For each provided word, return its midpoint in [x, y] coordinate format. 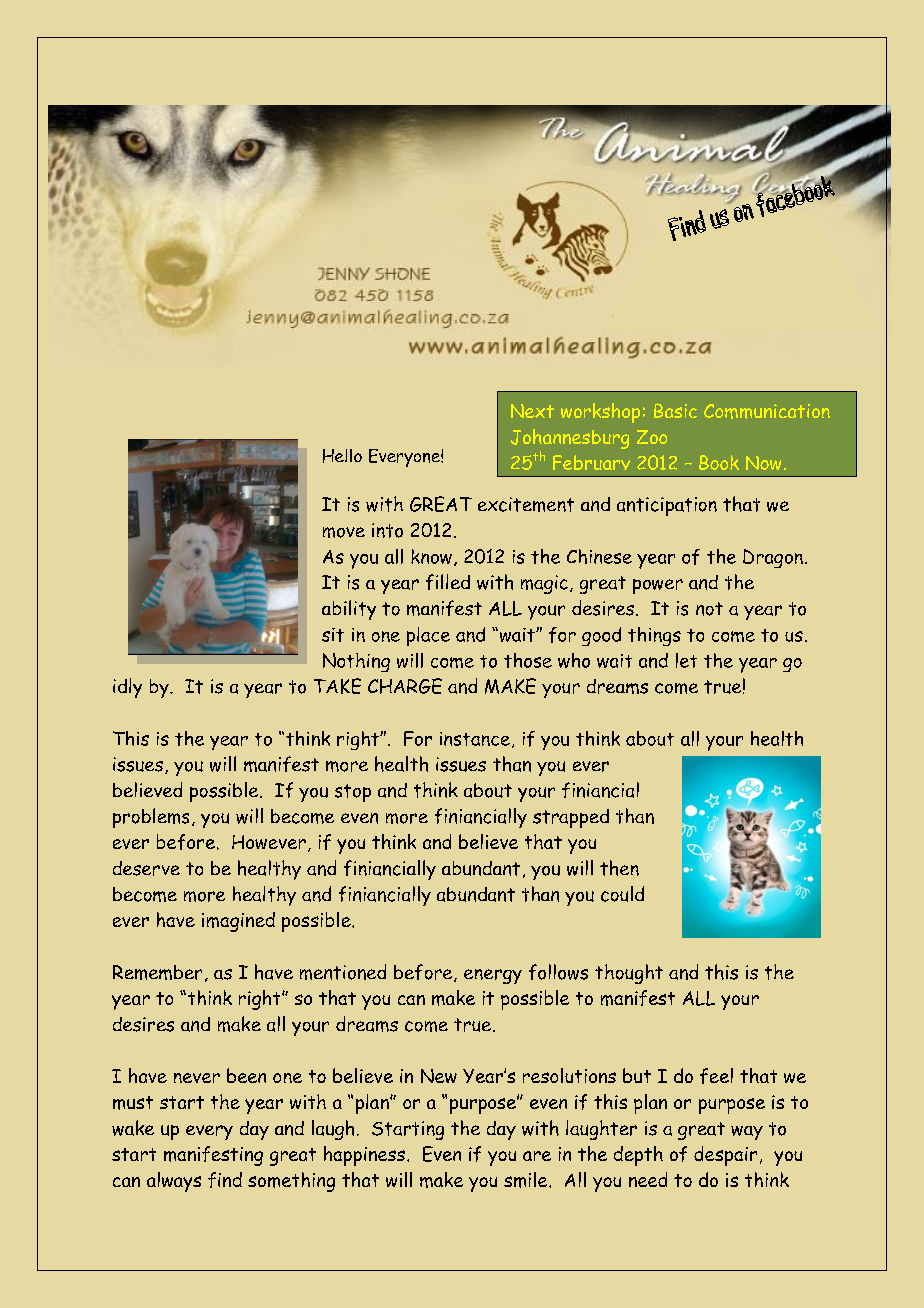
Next [532, 411]
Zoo [652, 437]
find [225, 1180]
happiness [364, 1156]
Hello [342, 456]
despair [725, 1156]
